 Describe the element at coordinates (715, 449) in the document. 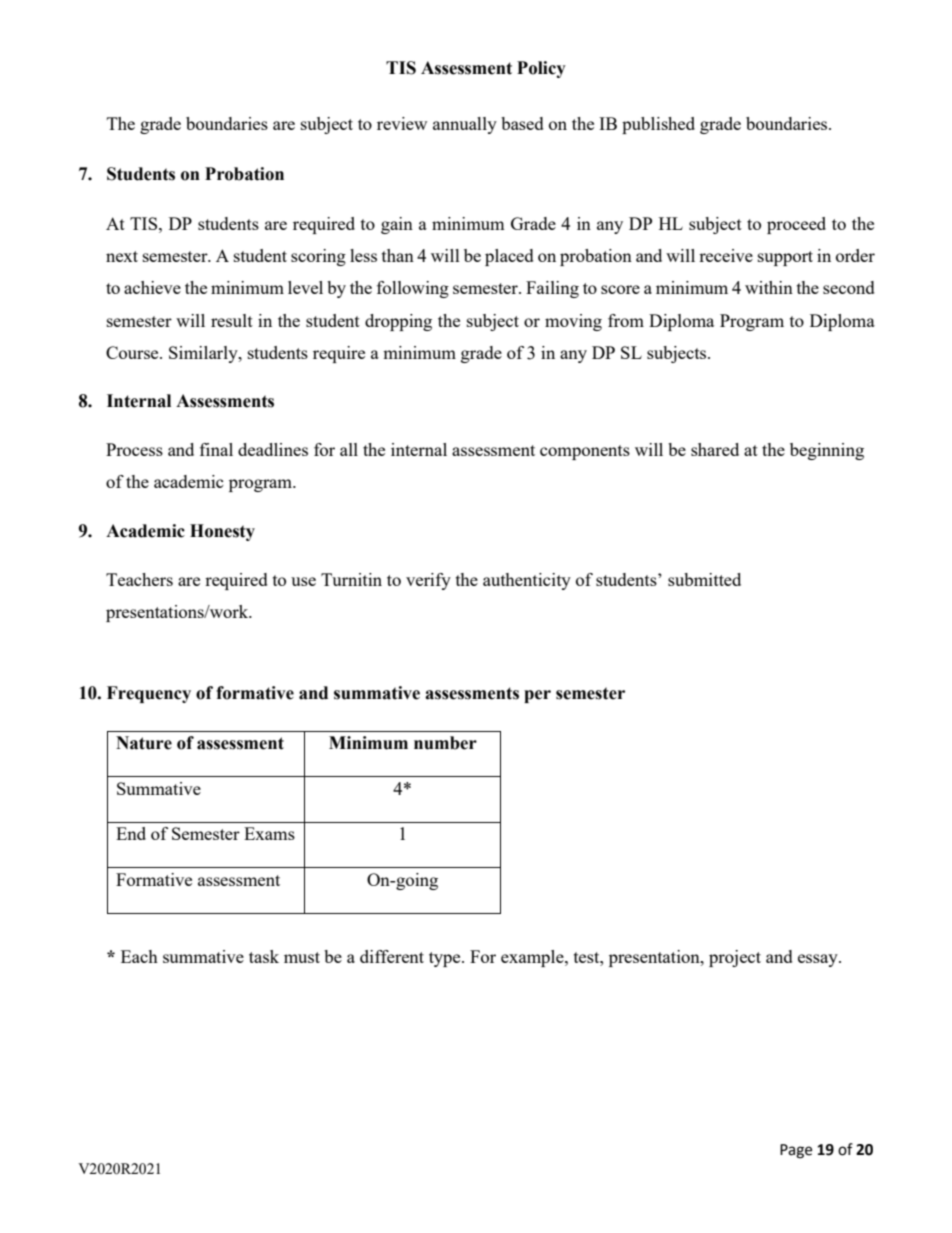

I see `shared` at that location.
